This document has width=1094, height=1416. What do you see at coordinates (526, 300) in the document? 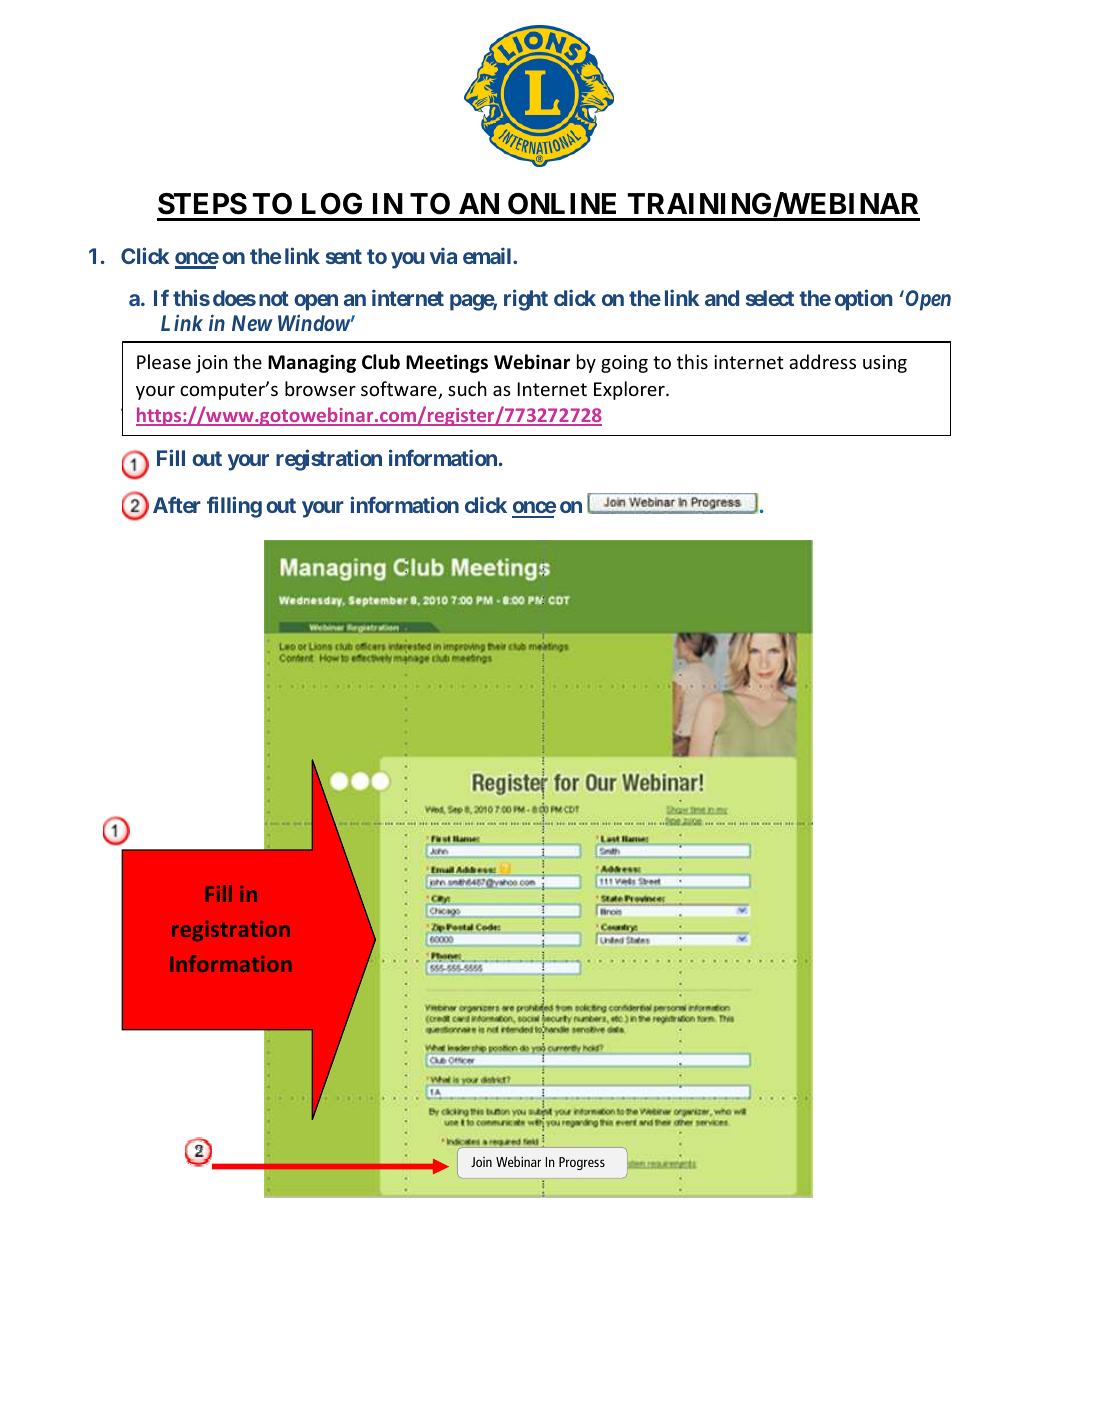
I see `right` at bounding box center [526, 300].
